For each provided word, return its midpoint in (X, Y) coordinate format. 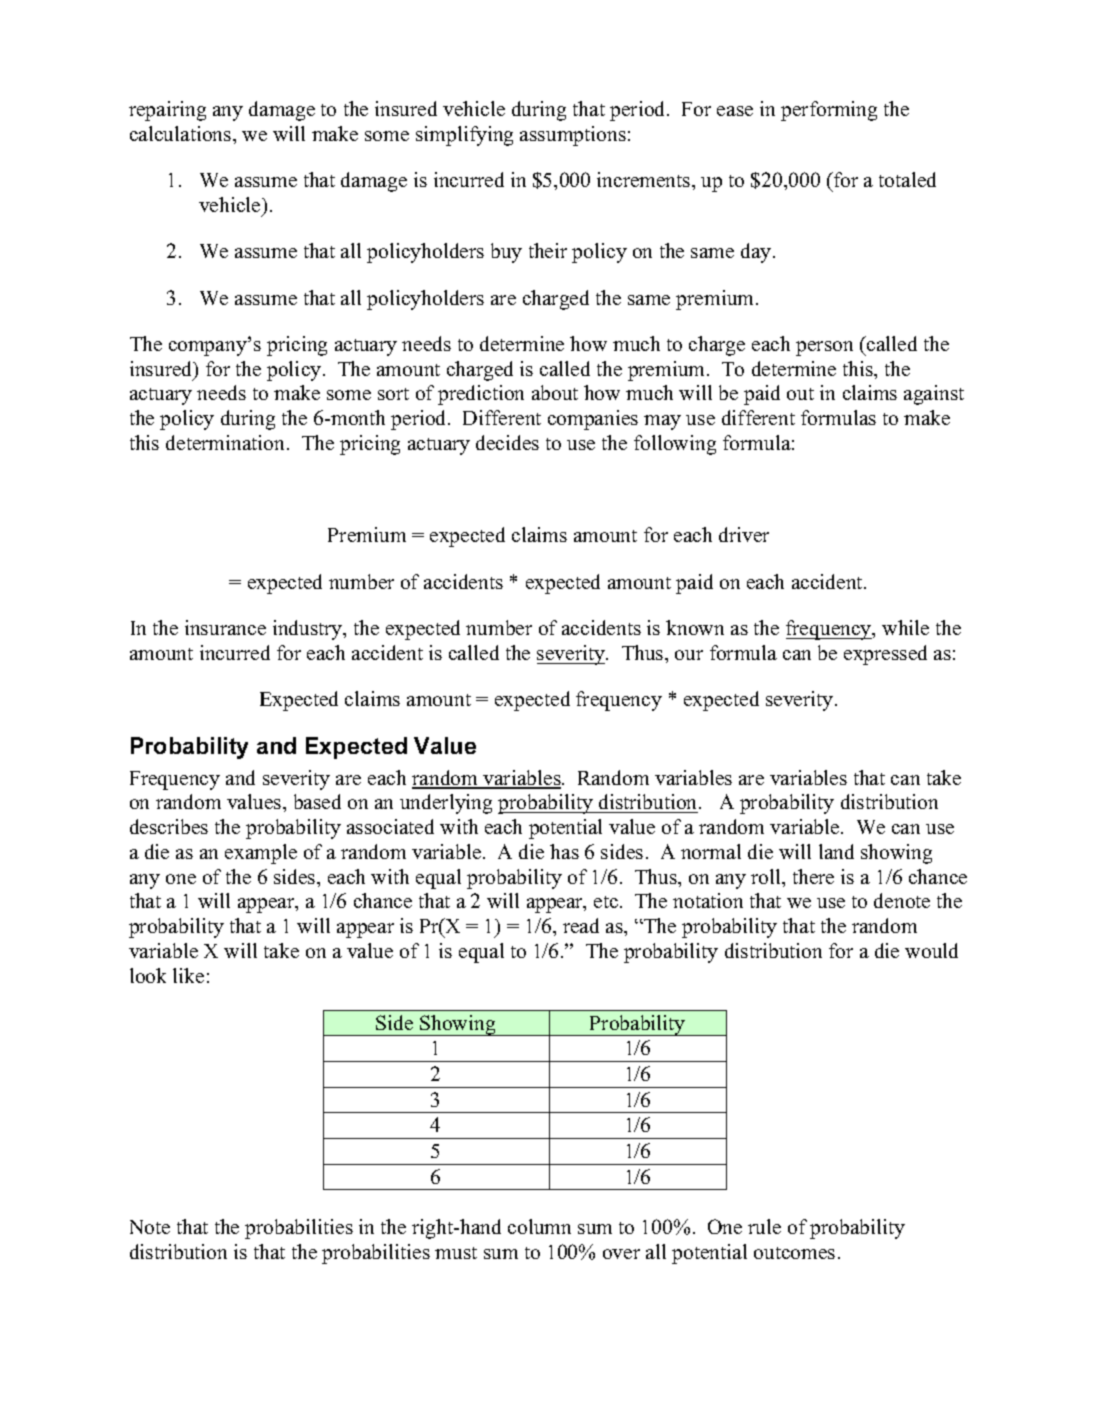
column (539, 1226)
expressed (885, 655)
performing (829, 111)
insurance (225, 627)
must (456, 1253)
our (689, 655)
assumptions (573, 136)
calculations (182, 133)
